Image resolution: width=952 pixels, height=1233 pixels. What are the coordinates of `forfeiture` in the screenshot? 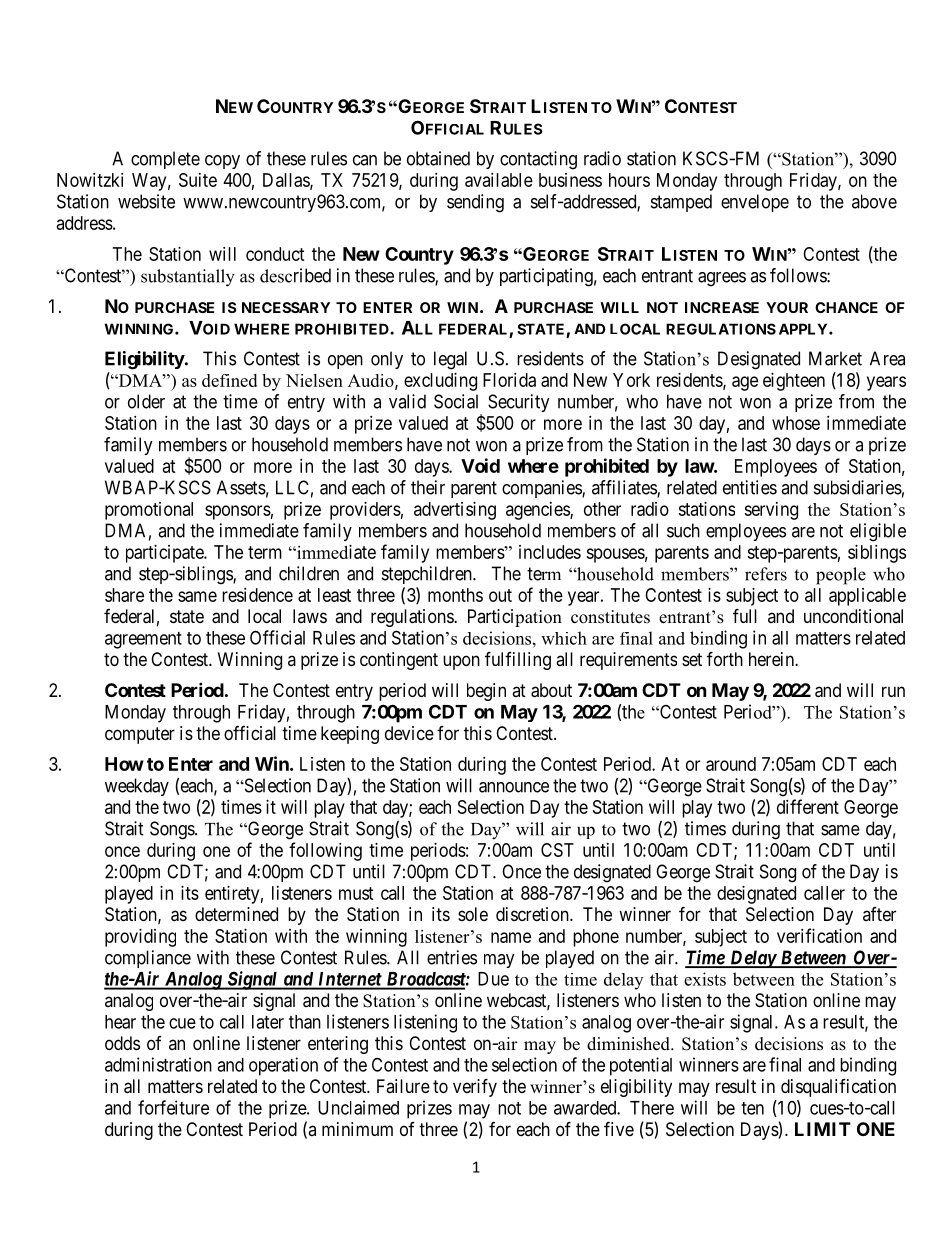 It's located at (173, 1107).
